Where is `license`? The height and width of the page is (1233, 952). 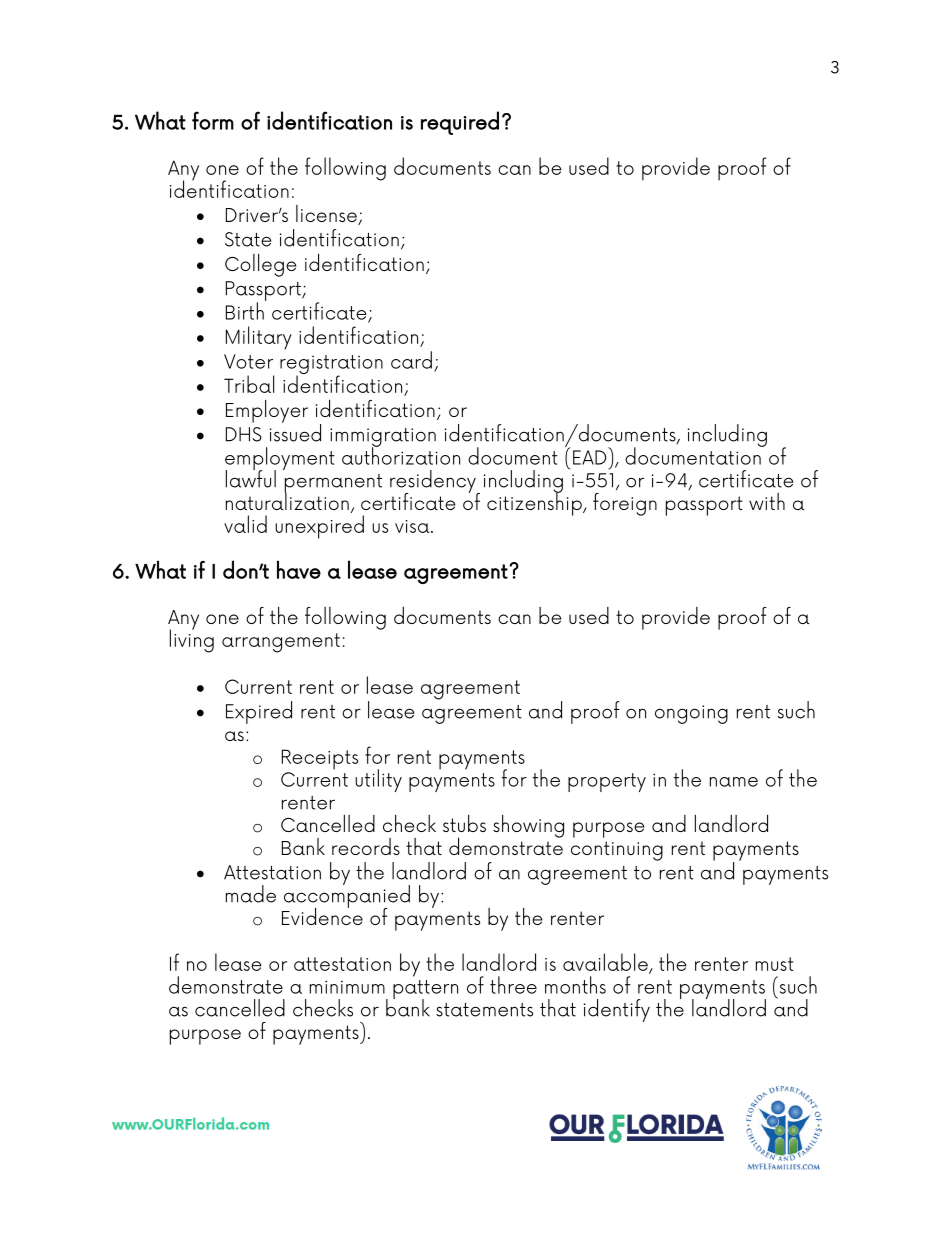
license is located at coordinates (327, 215).
